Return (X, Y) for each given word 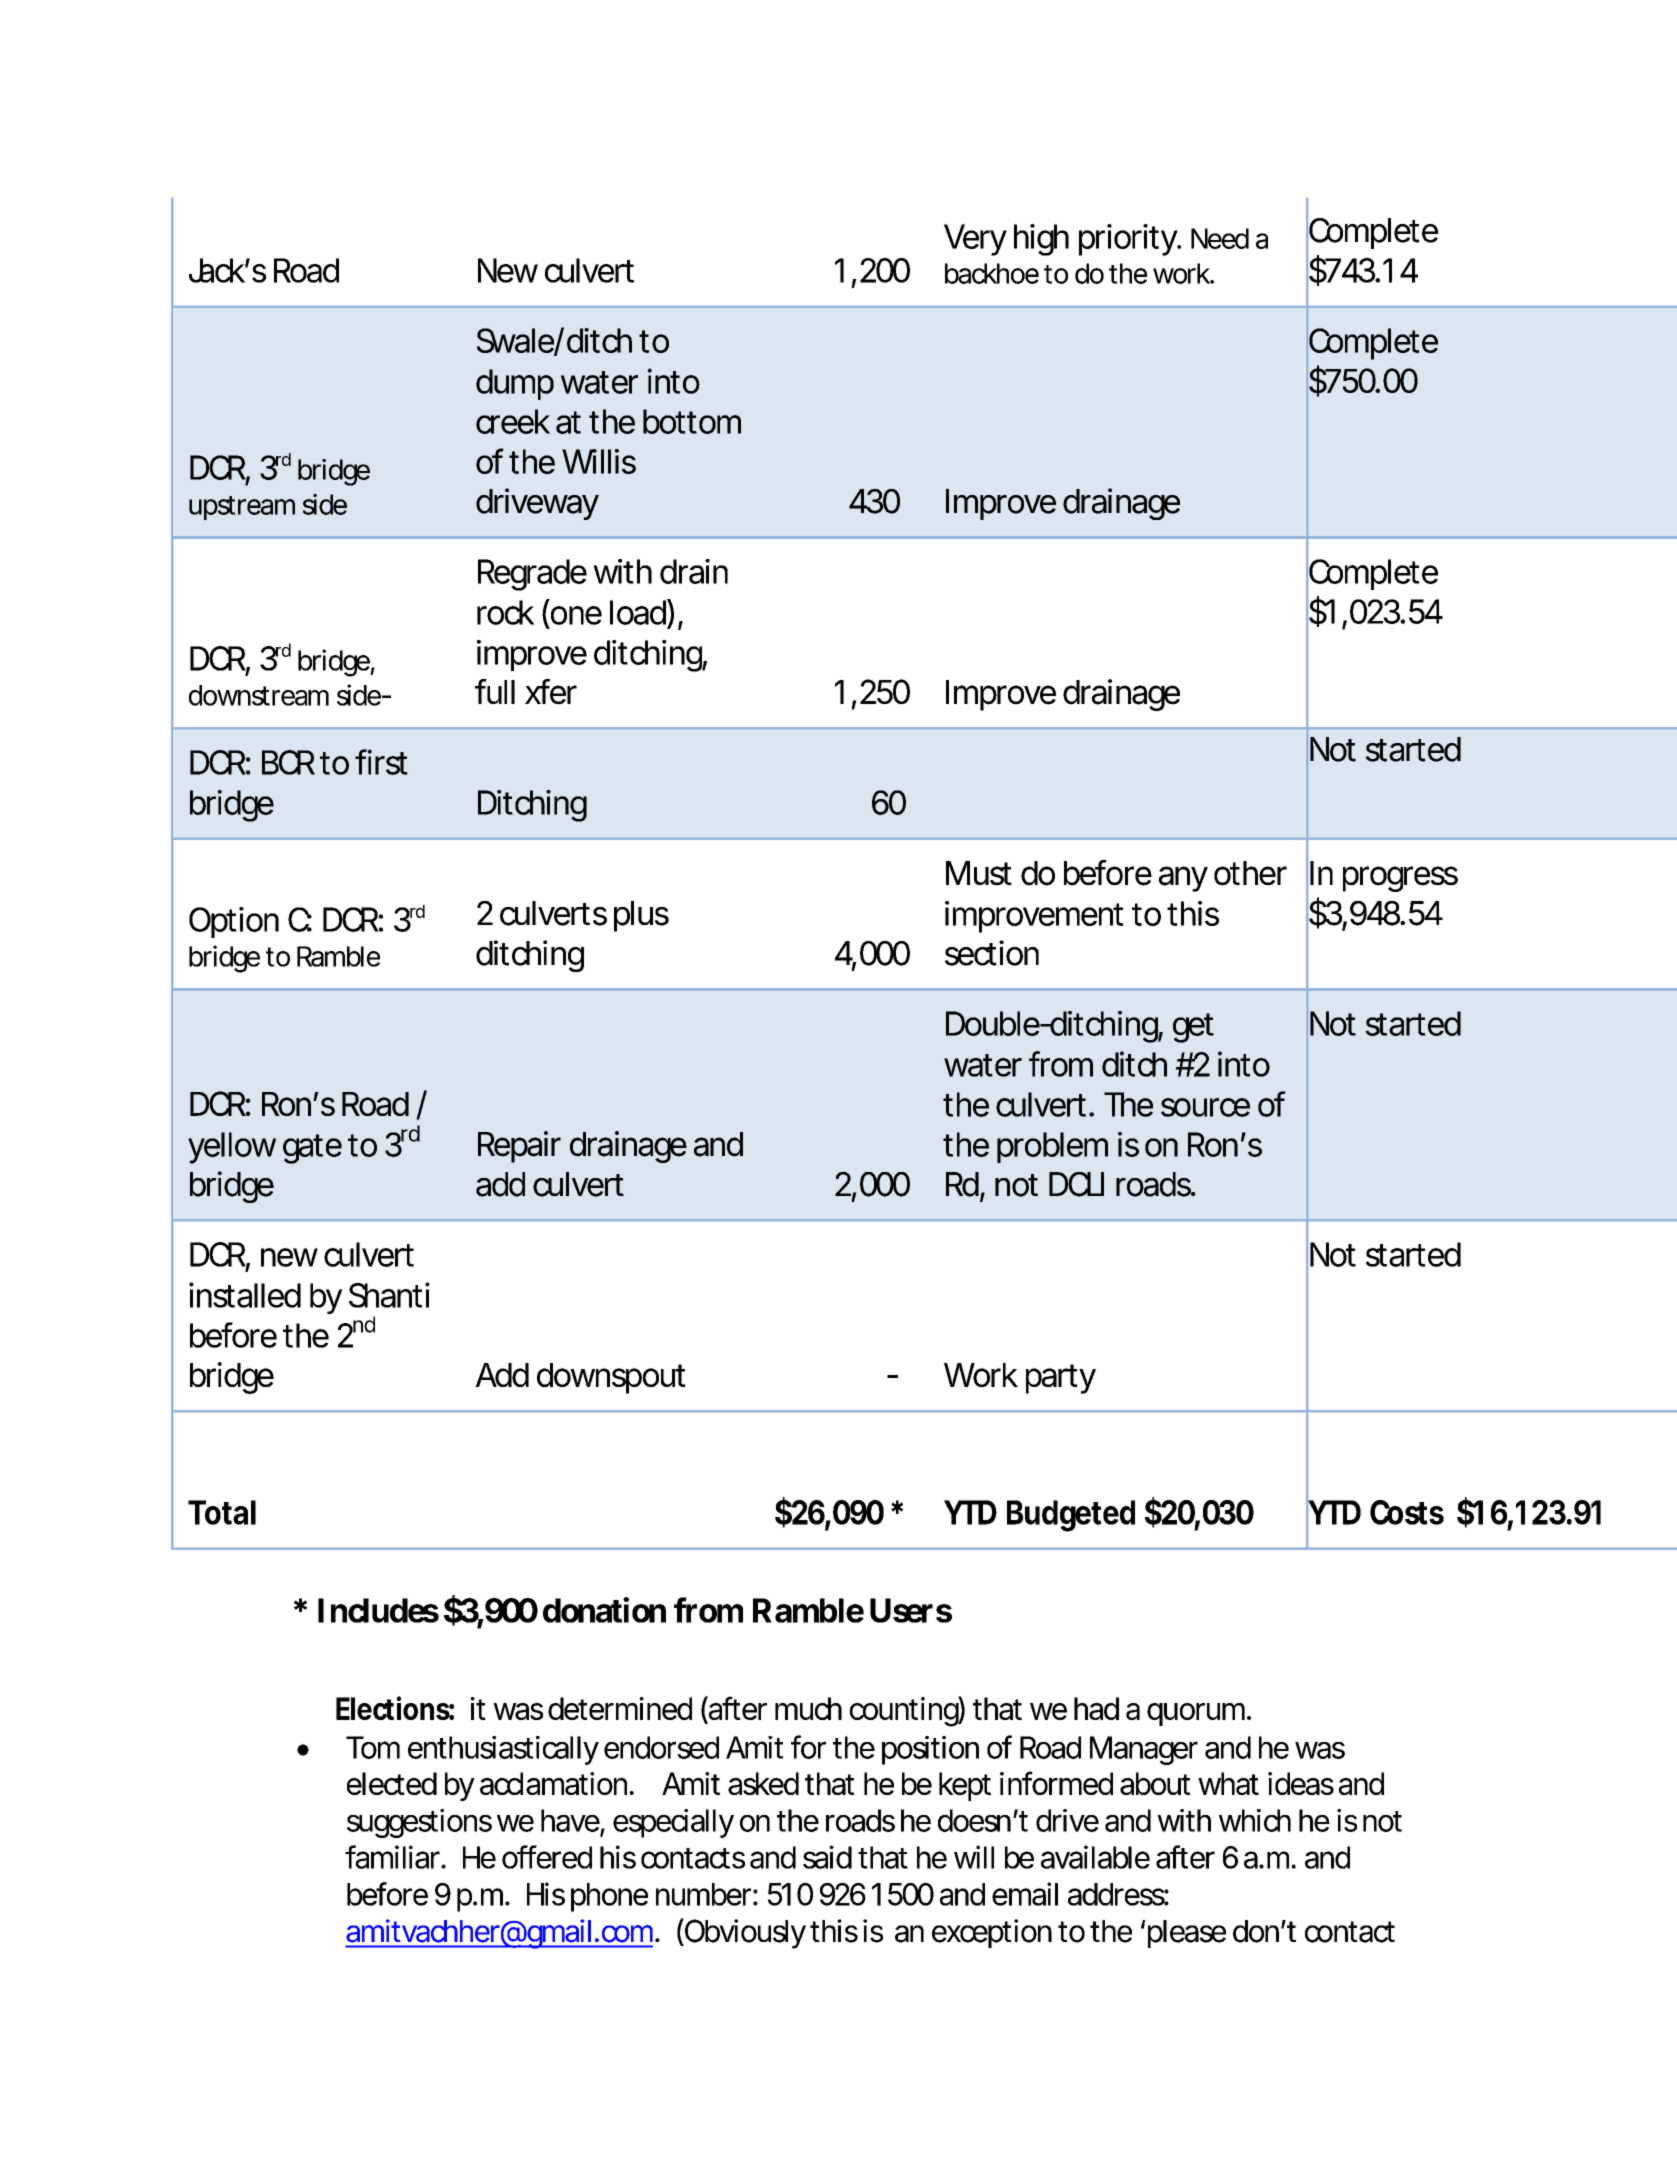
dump (515, 384)
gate (312, 1149)
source (1205, 1107)
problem (1052, 1147)
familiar (394, 1857)
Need (1220, 238)
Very (975, 240)
